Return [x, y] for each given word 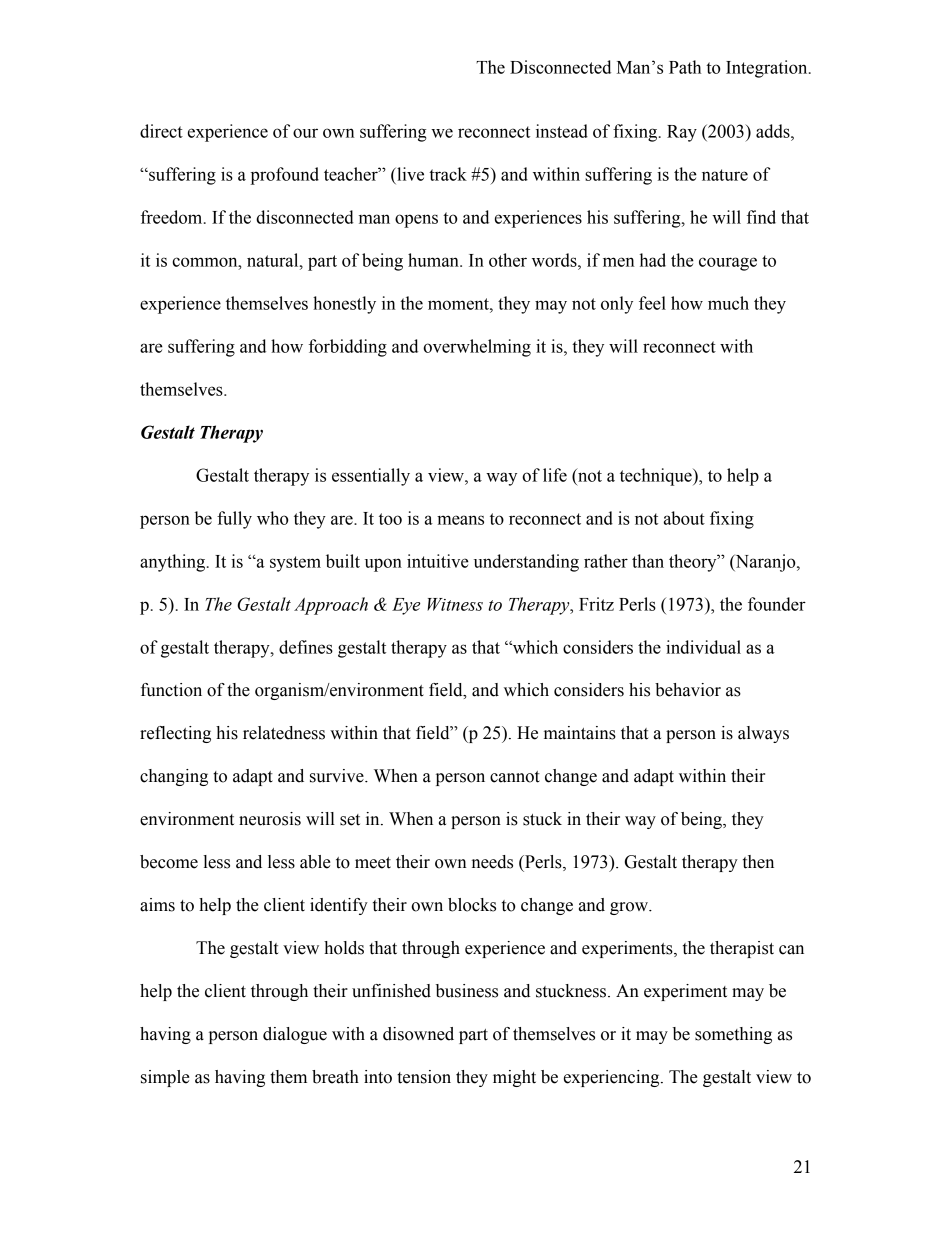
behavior [688, 690]
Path [685, 67]
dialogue [295, 1035]
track [448, 174]
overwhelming [477, 348]
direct [161, 131]
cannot [515, 777]
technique [657, 477]
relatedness [284, 733]
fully [234, 520]
